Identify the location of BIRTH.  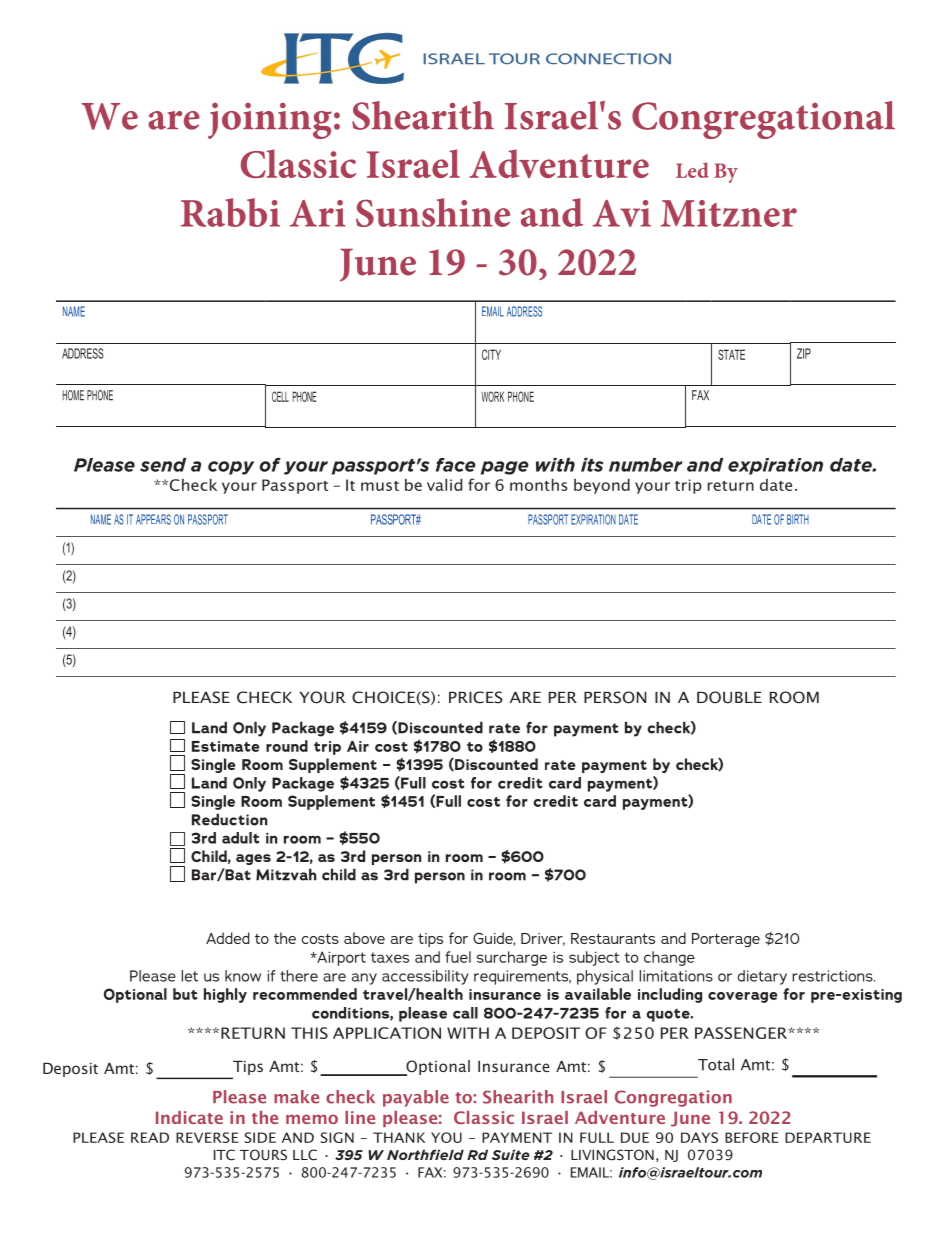
(798, 519).
